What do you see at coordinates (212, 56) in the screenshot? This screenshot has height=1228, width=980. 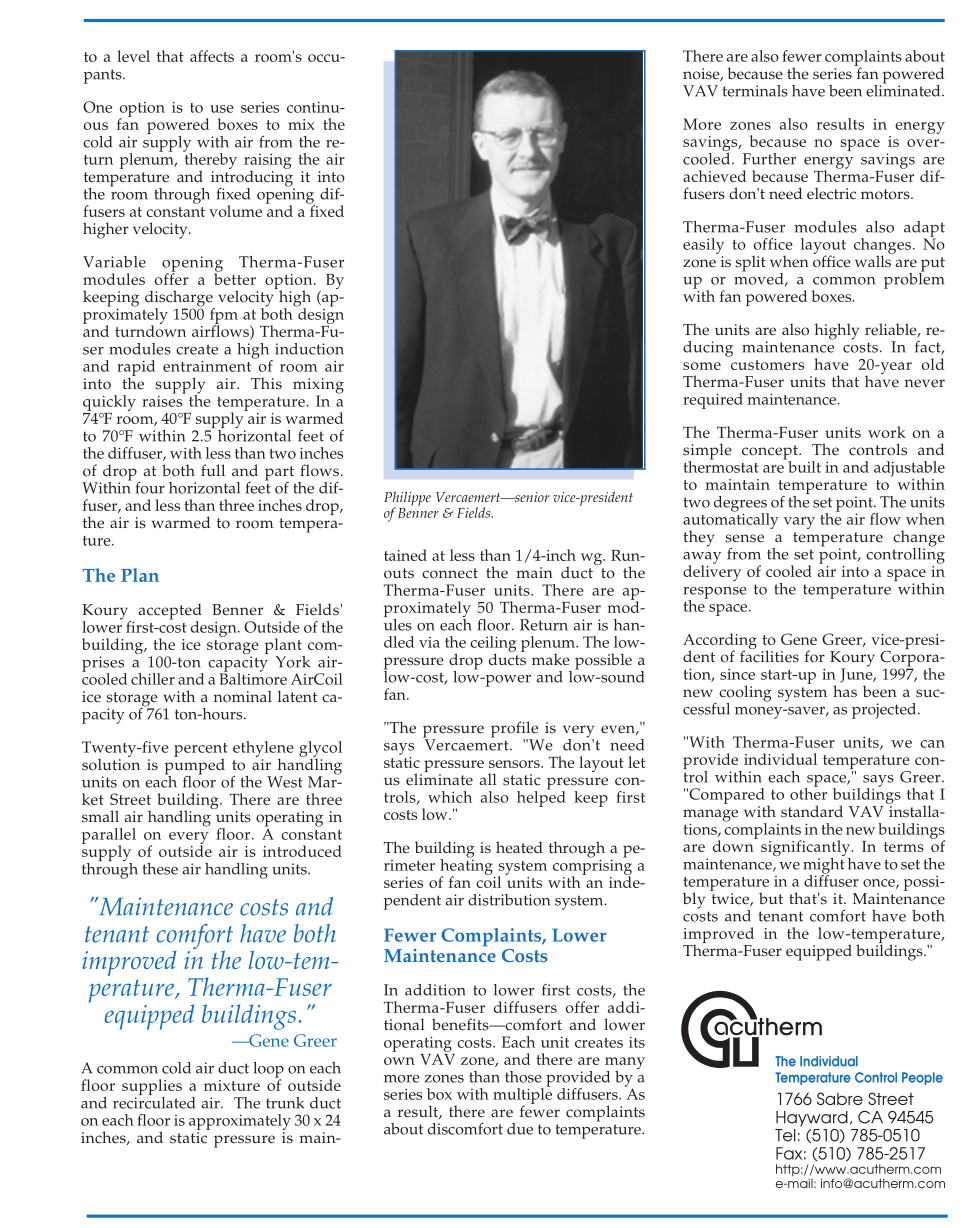 I see `affects` at bounding box center [212, 56].
